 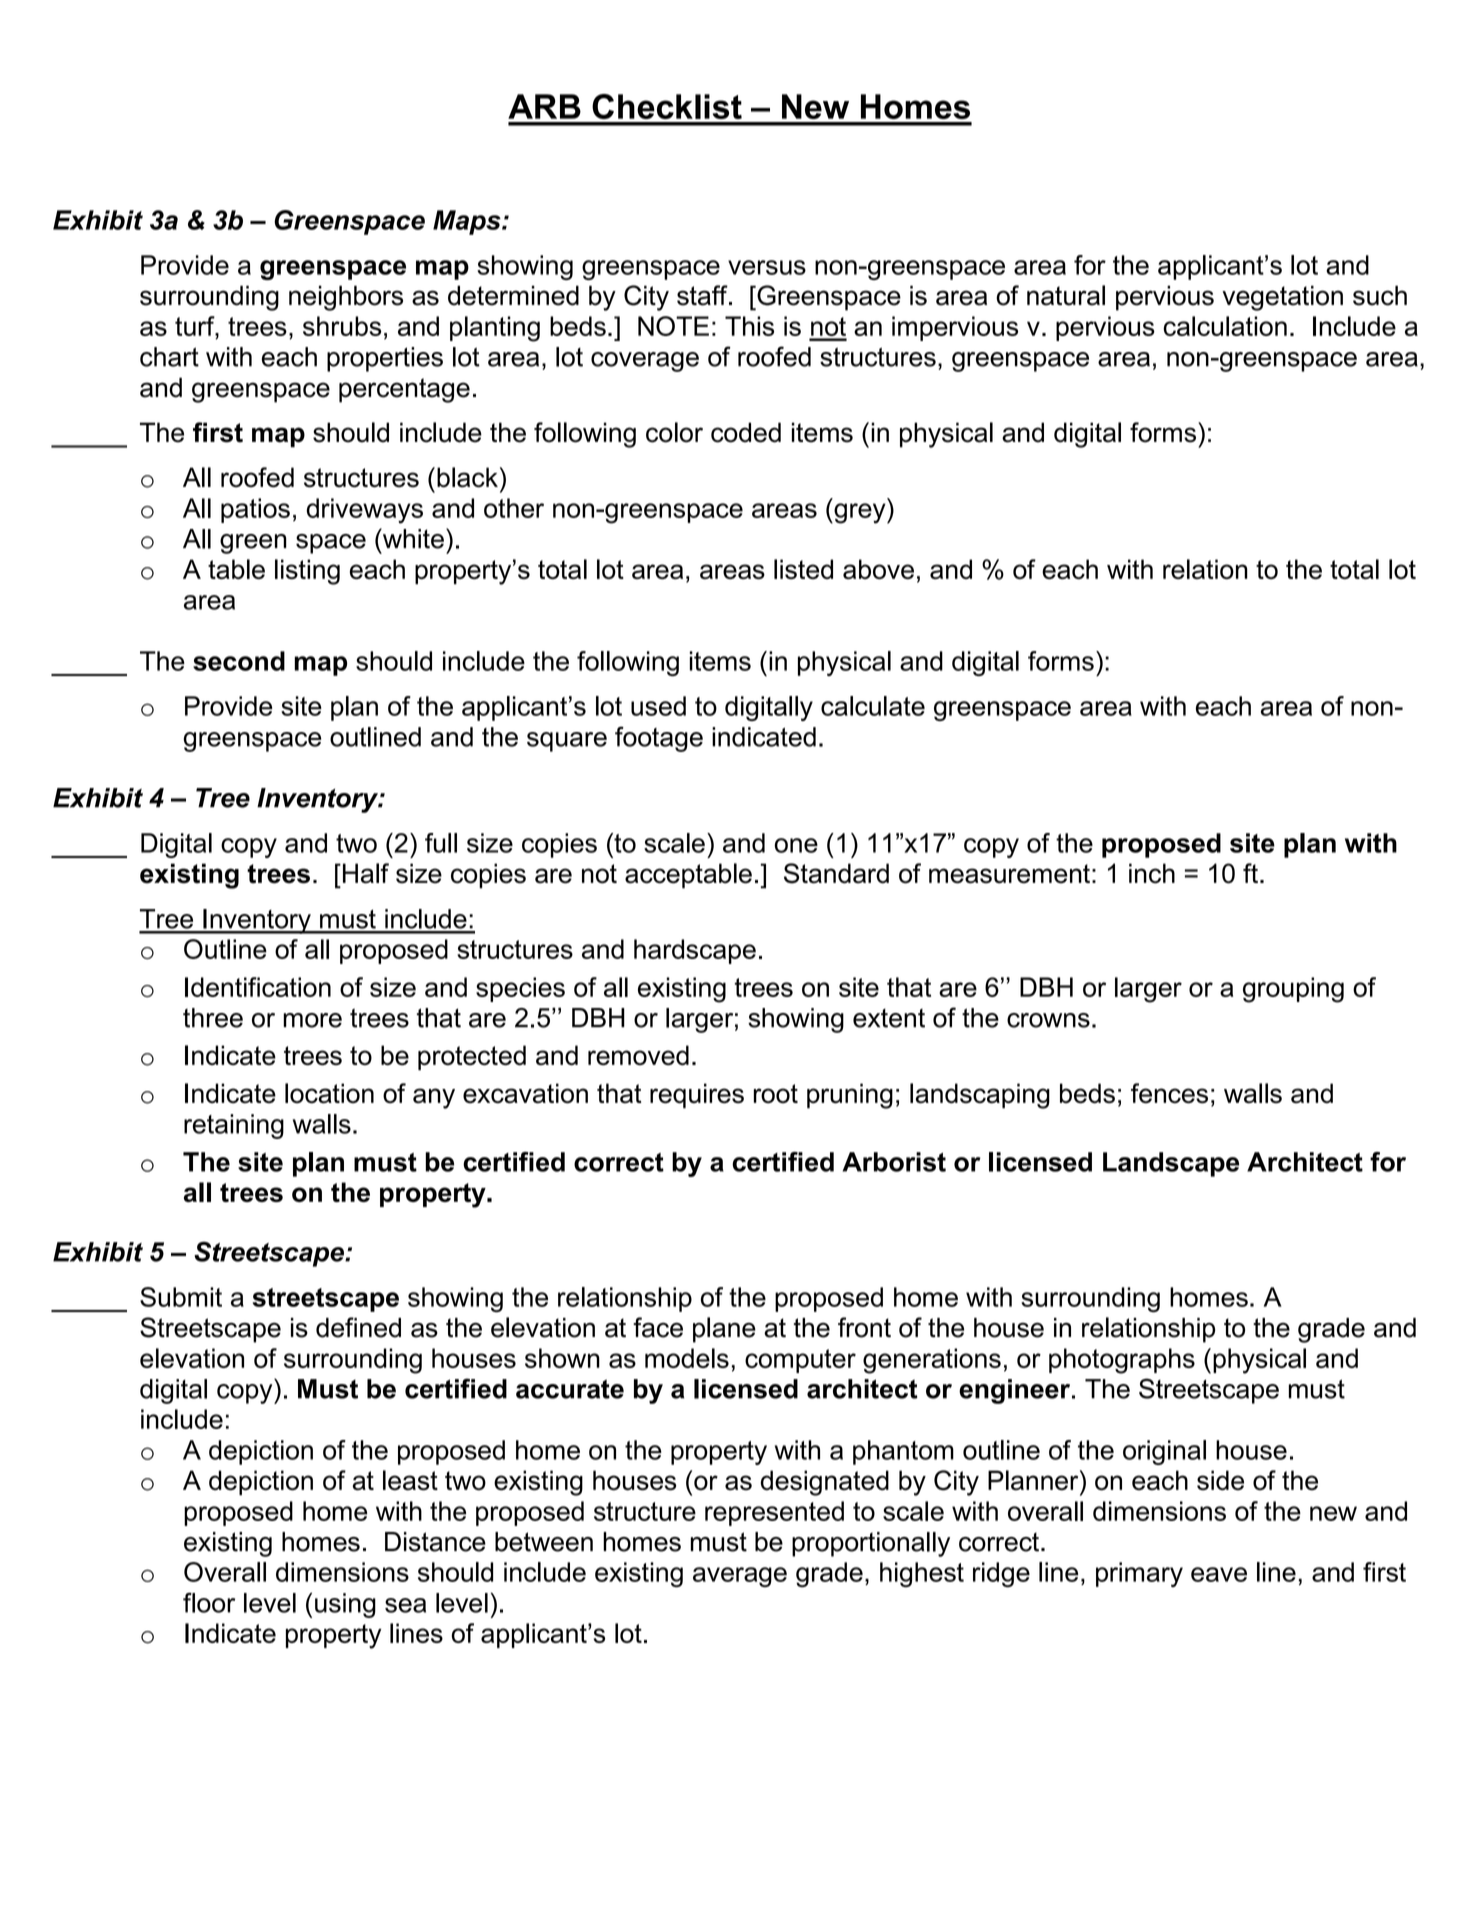 What do you see at coordinates (1171, 1164) in the page?
I see `Landscape` at bounding box center [1171, 1164].
